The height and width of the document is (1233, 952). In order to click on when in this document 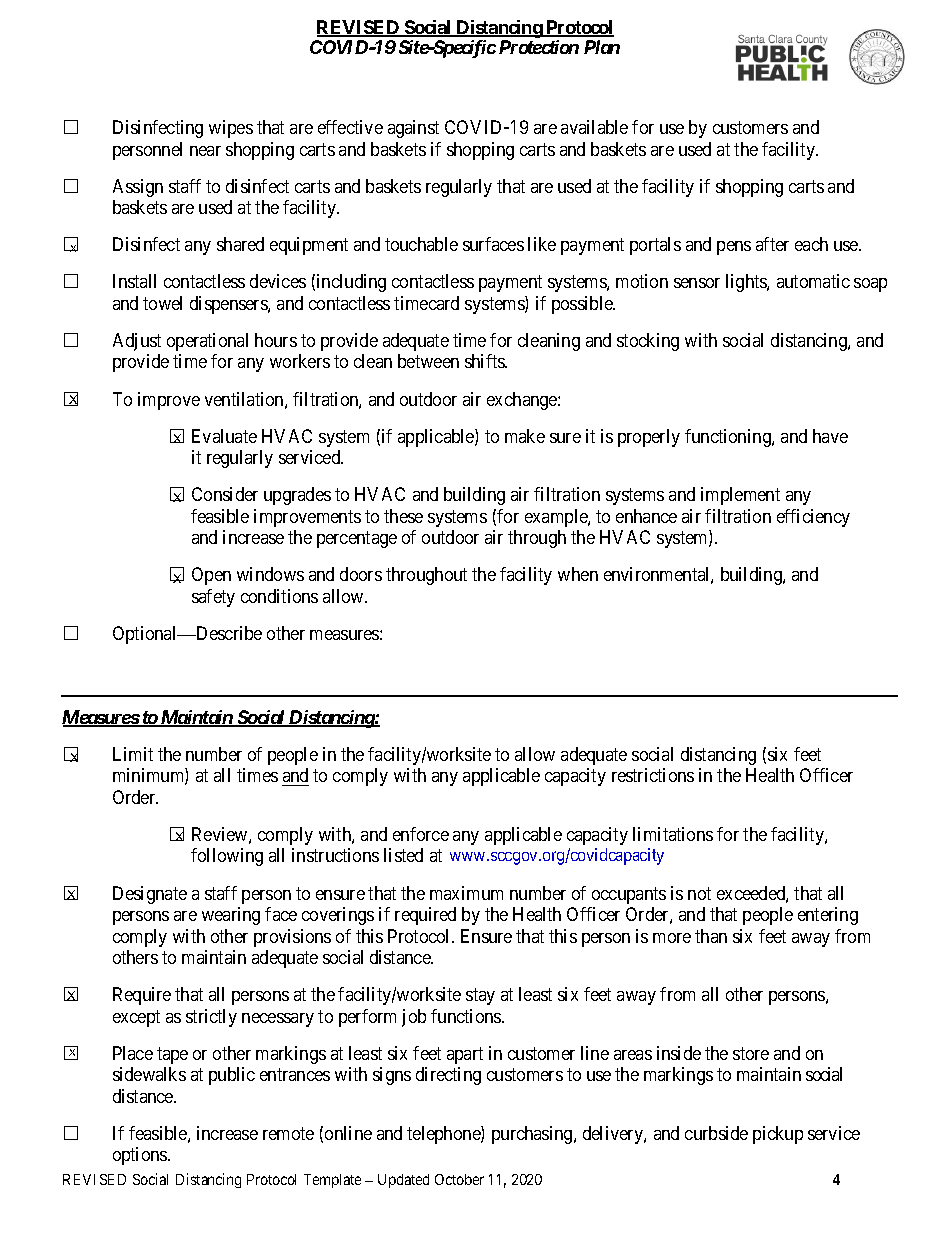, I will do `click(578, 574)`.
